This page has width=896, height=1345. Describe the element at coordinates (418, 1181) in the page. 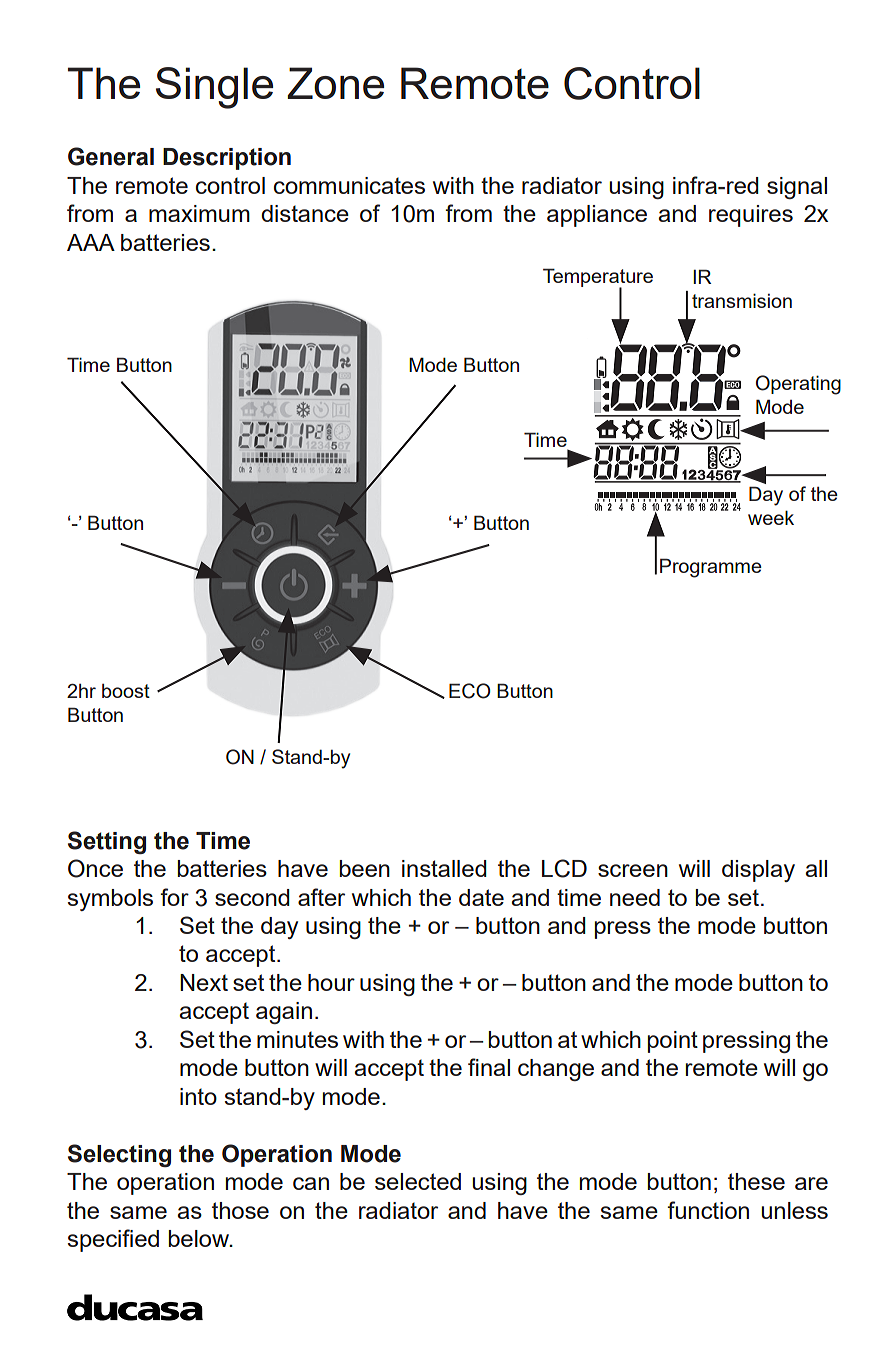

I see `selected` at that location.
